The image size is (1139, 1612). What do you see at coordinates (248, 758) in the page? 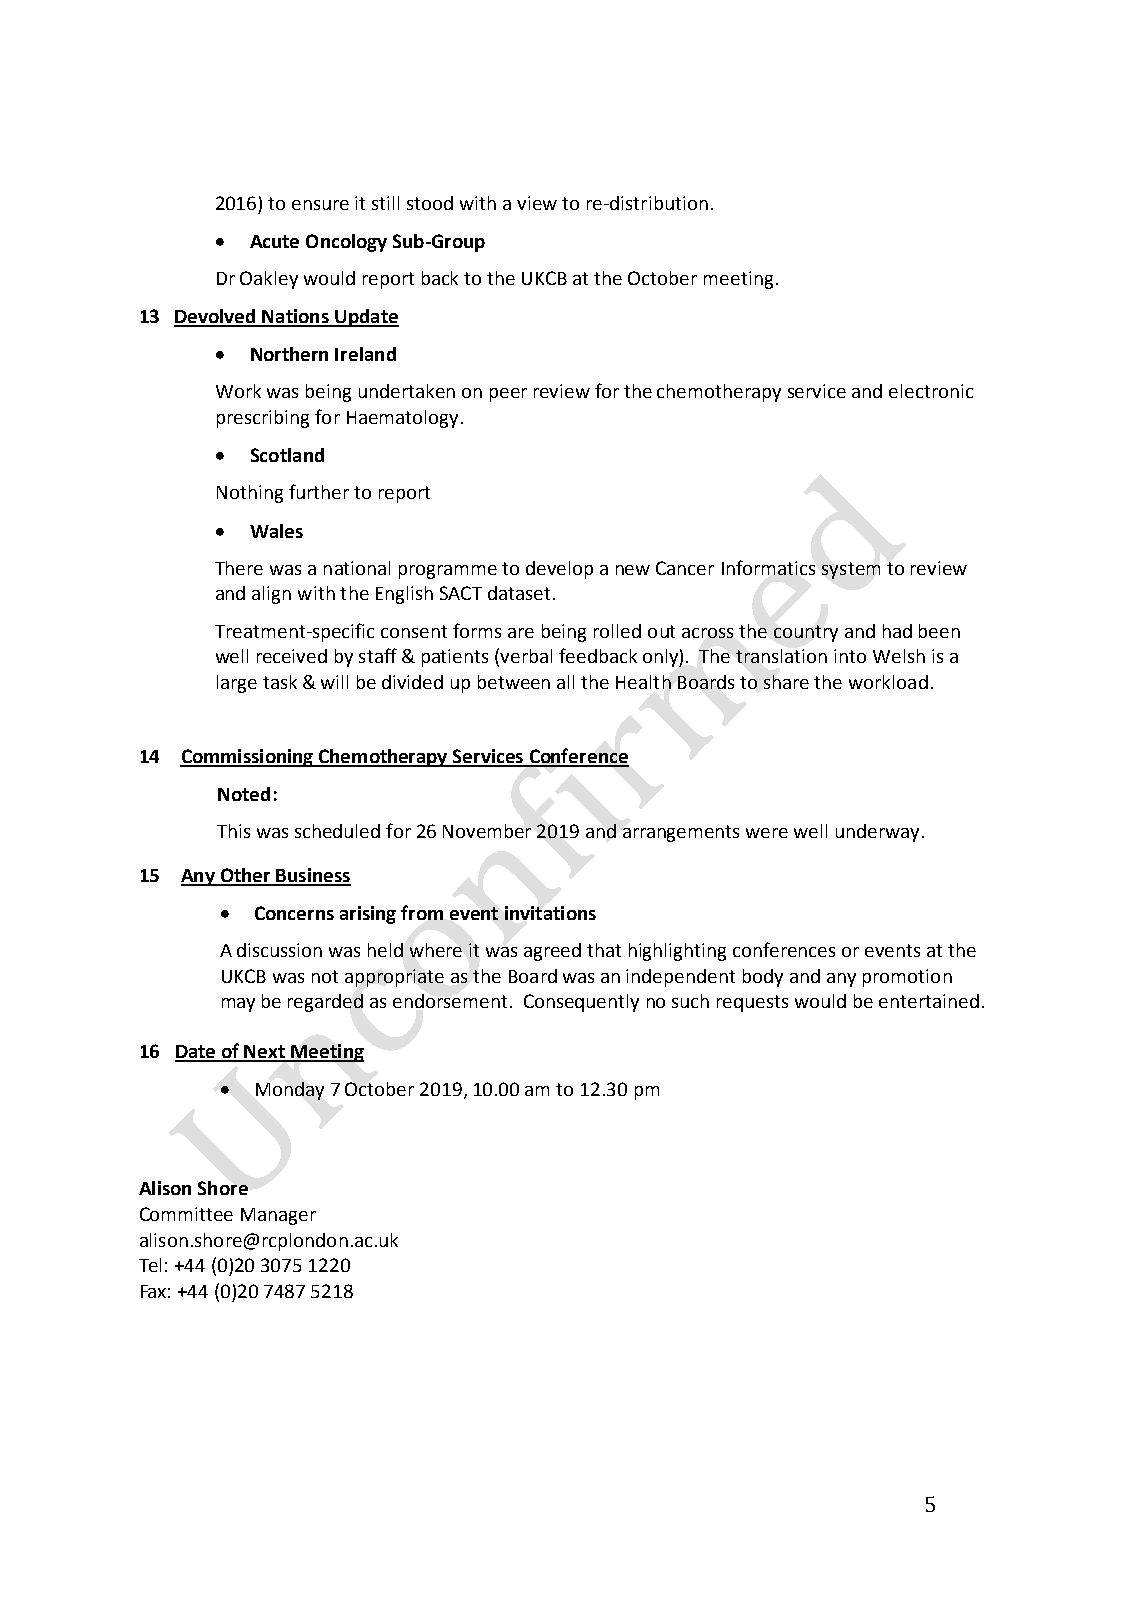
I see `Commissioning` at bounding box center [248, 758].
